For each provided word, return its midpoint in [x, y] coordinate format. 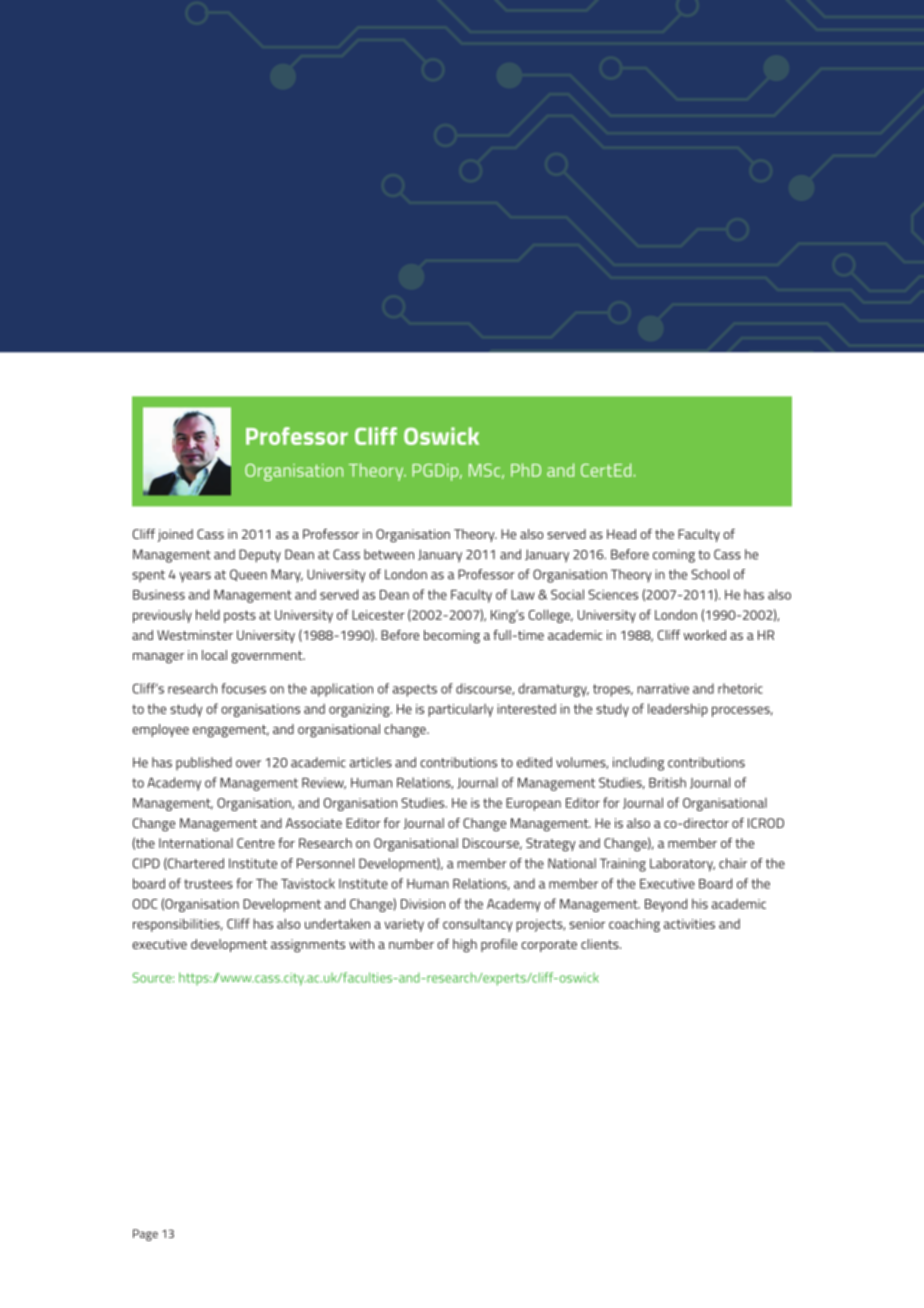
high [465, 946]
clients [601, 944]
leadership [678, 710]
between [389, 554]
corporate [549, 946]
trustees [208, 884]
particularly [460, 710]
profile [499, 945]
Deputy [260, 556]
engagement [231, 731]
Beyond [666, 905]
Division [423, 904]
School [710, 574]
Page [145, 1235]
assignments [308, 946]
